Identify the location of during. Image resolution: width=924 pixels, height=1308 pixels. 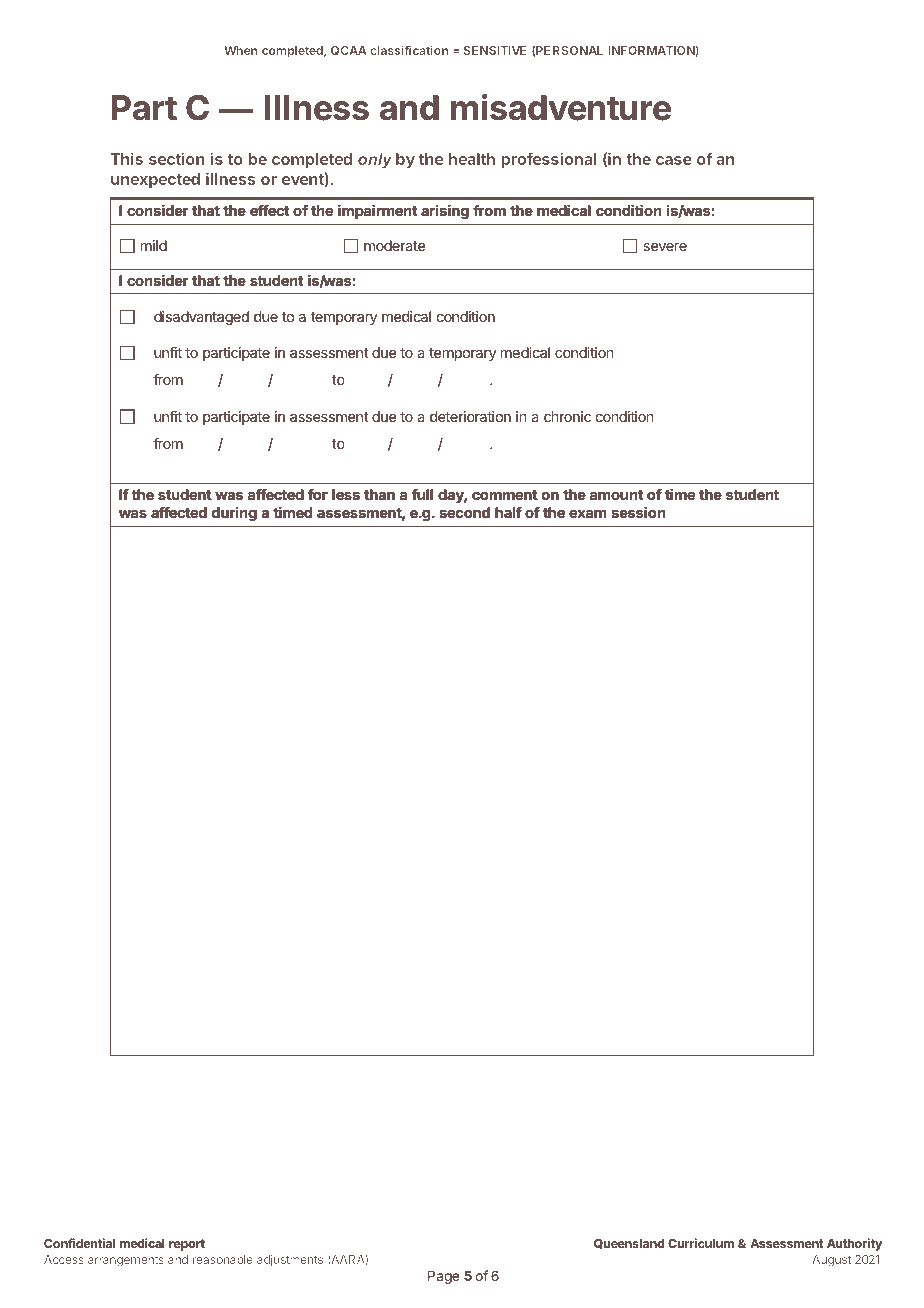
(234, 514).
